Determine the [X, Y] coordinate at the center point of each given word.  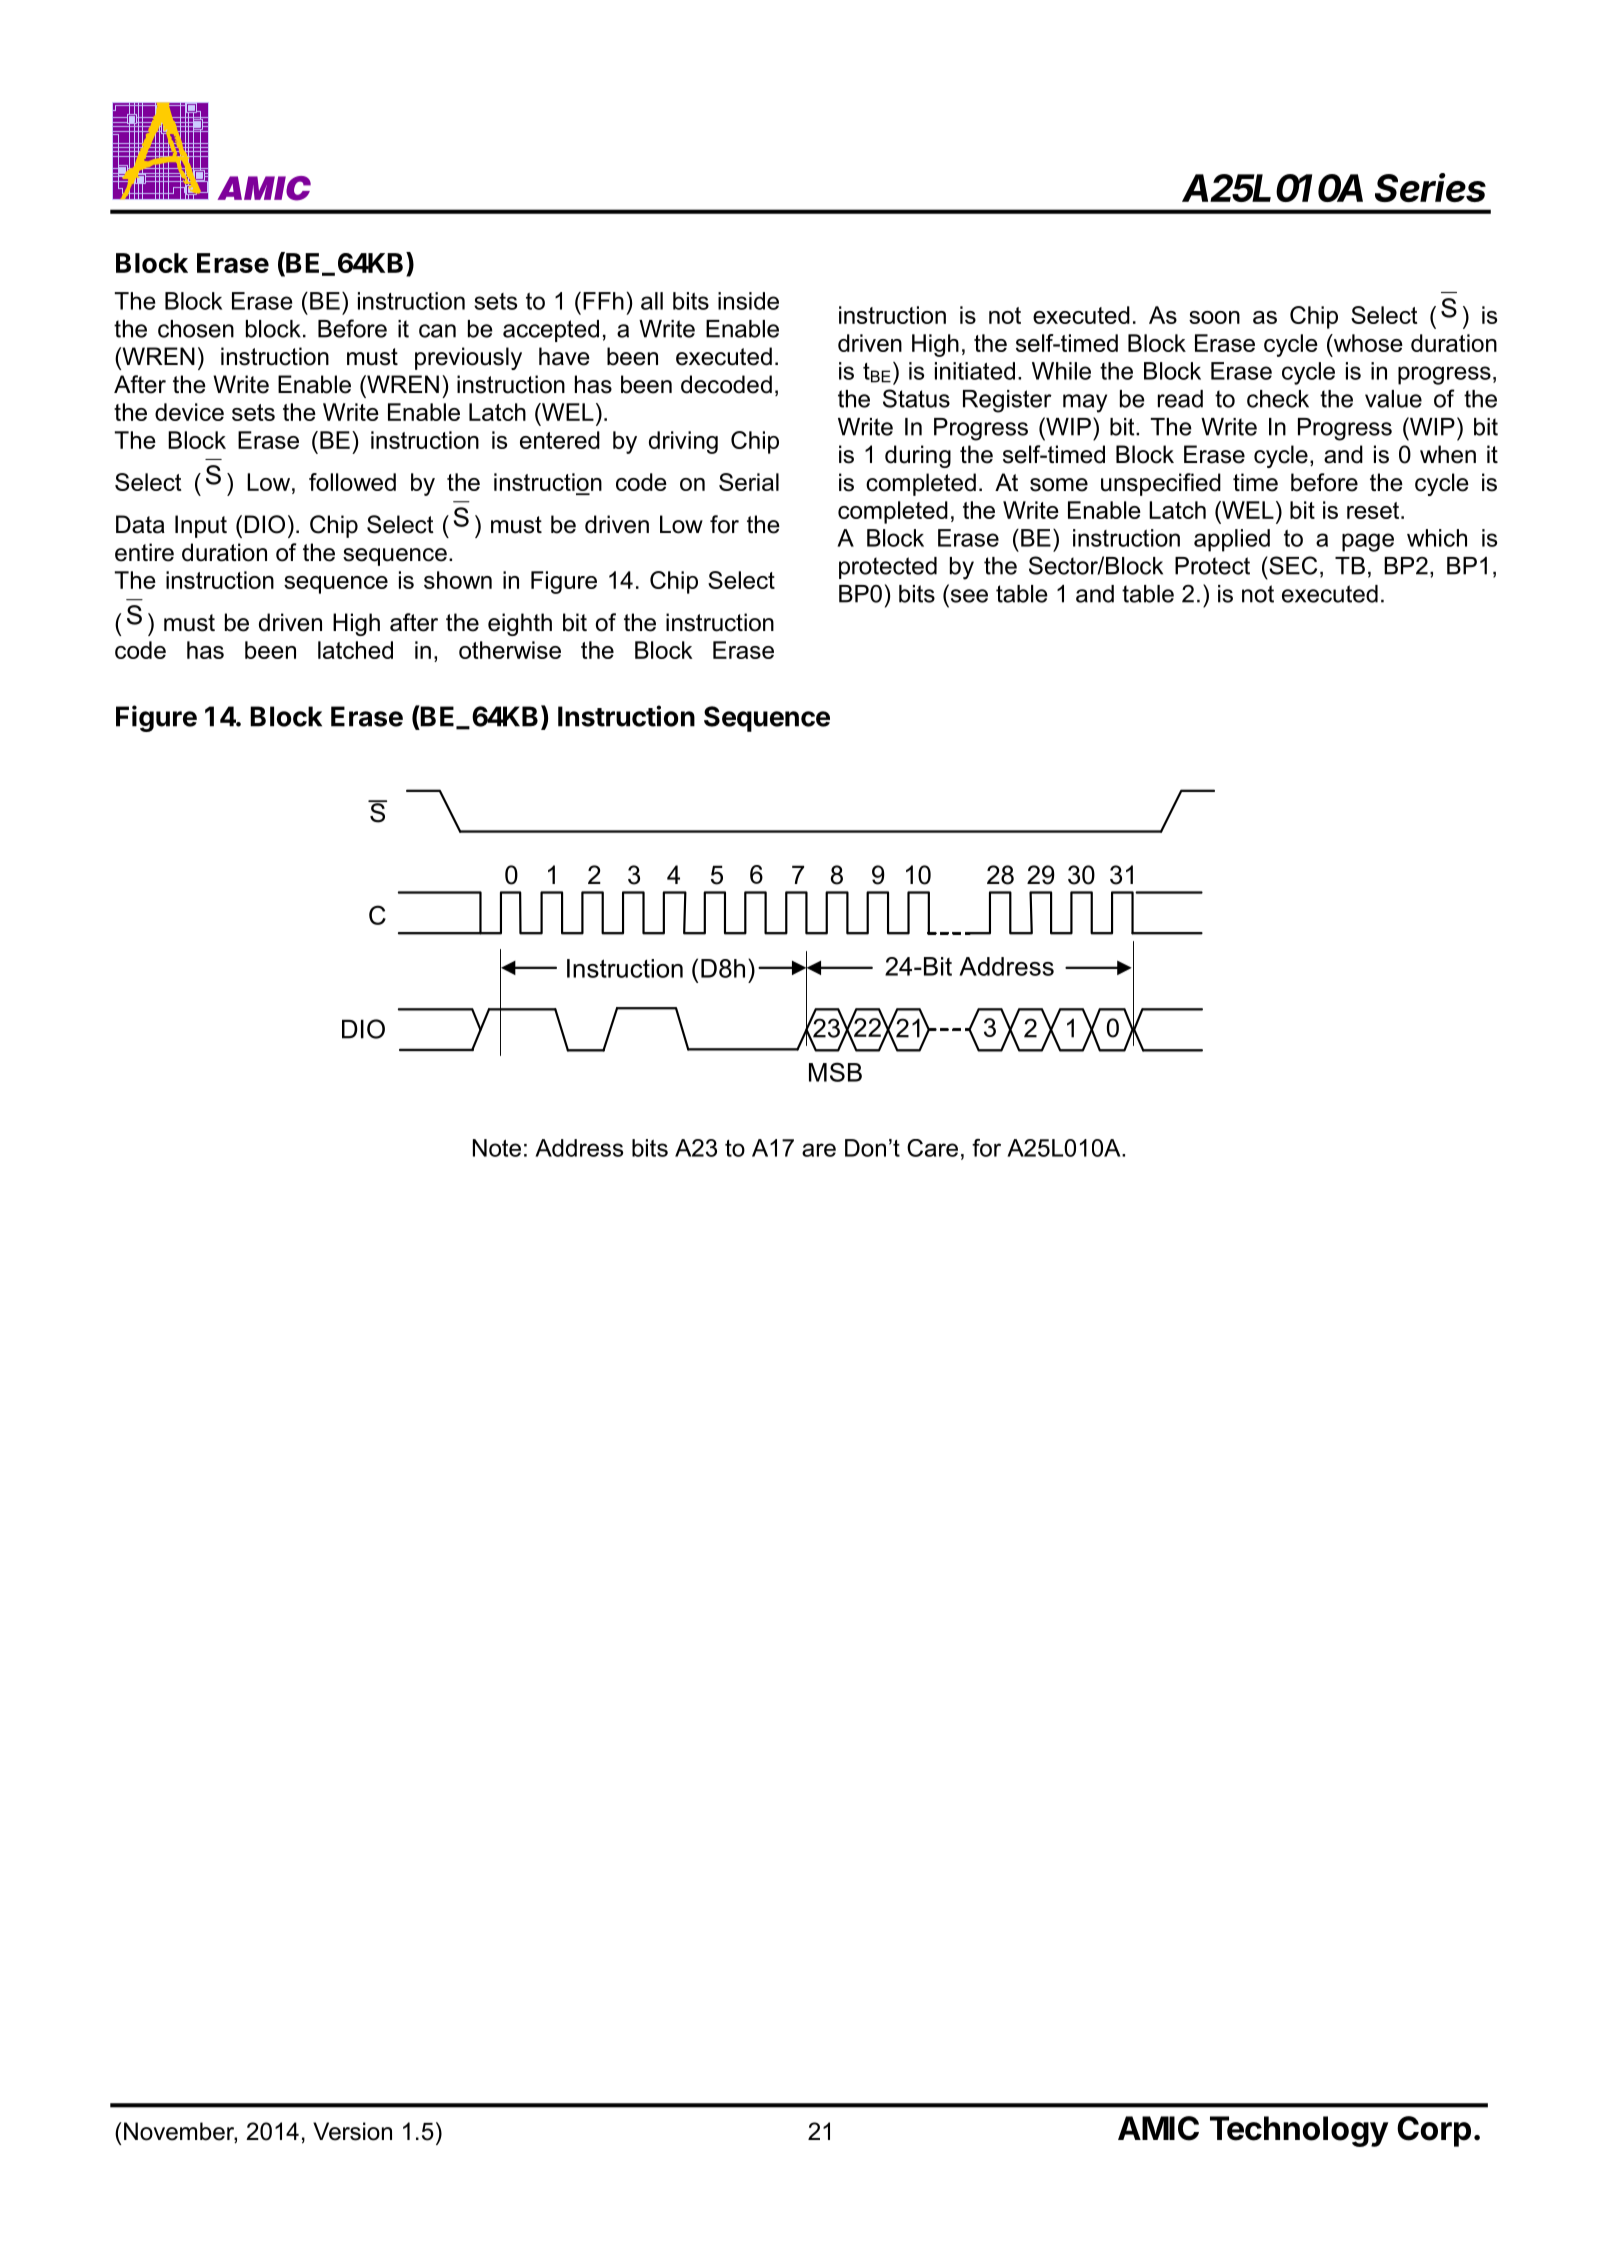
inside [748, 301]
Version [352, 2131]
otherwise [510, 650]
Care [932, 1148]
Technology [1299, 2131]
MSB [835, 1072]
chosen [196, 329]
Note [497, 1148]
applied [1232, 540]
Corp [1434, 2131]
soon [1214, 317]
